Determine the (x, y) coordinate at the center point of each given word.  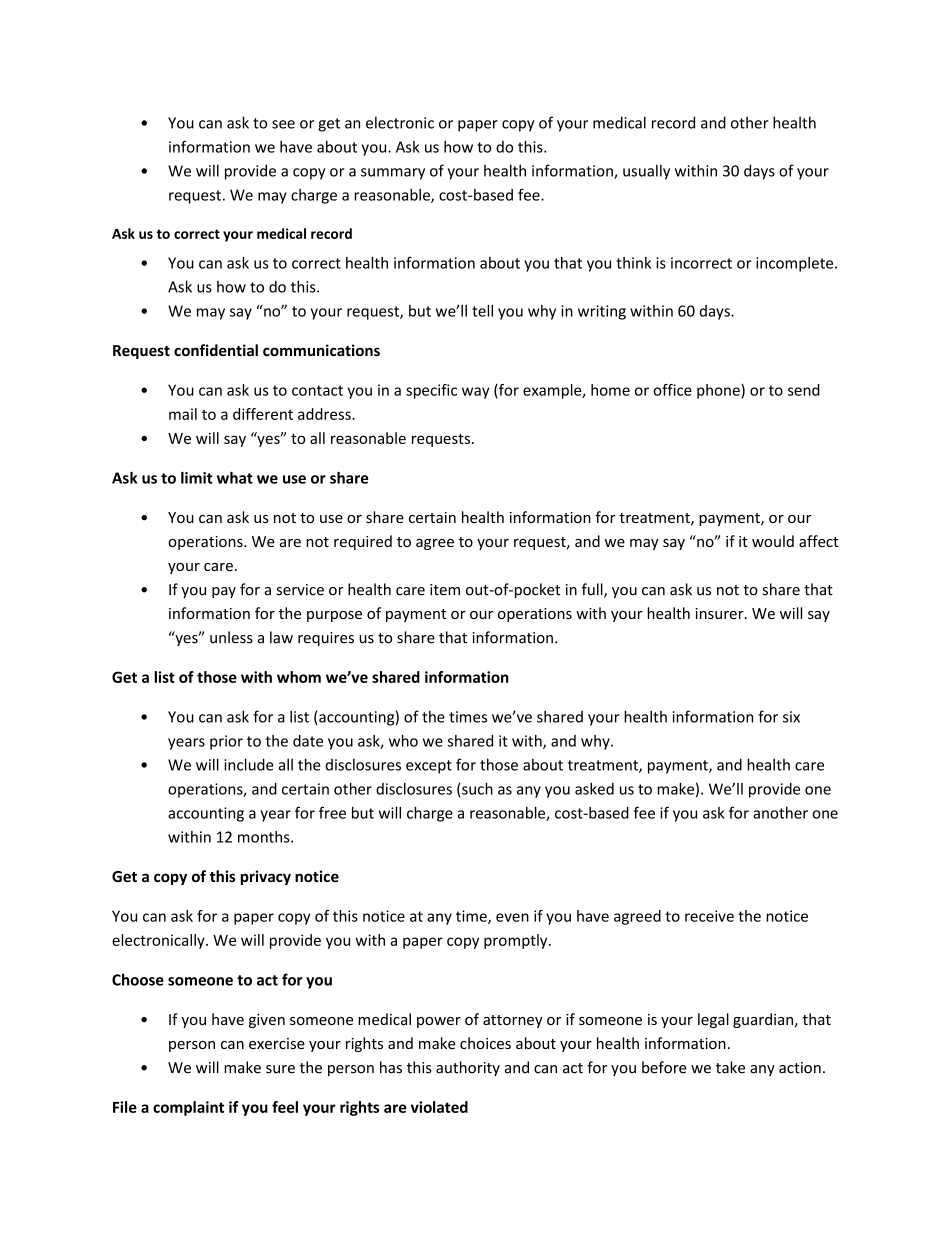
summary (393, 174)
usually (646, 172)
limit (197, 478)
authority (468, 1068)
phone (719, 391)
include (249, 764)
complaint (188, 1108)
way (475, 393)
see (283, 124)
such (477, 789)
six (791, 717)
